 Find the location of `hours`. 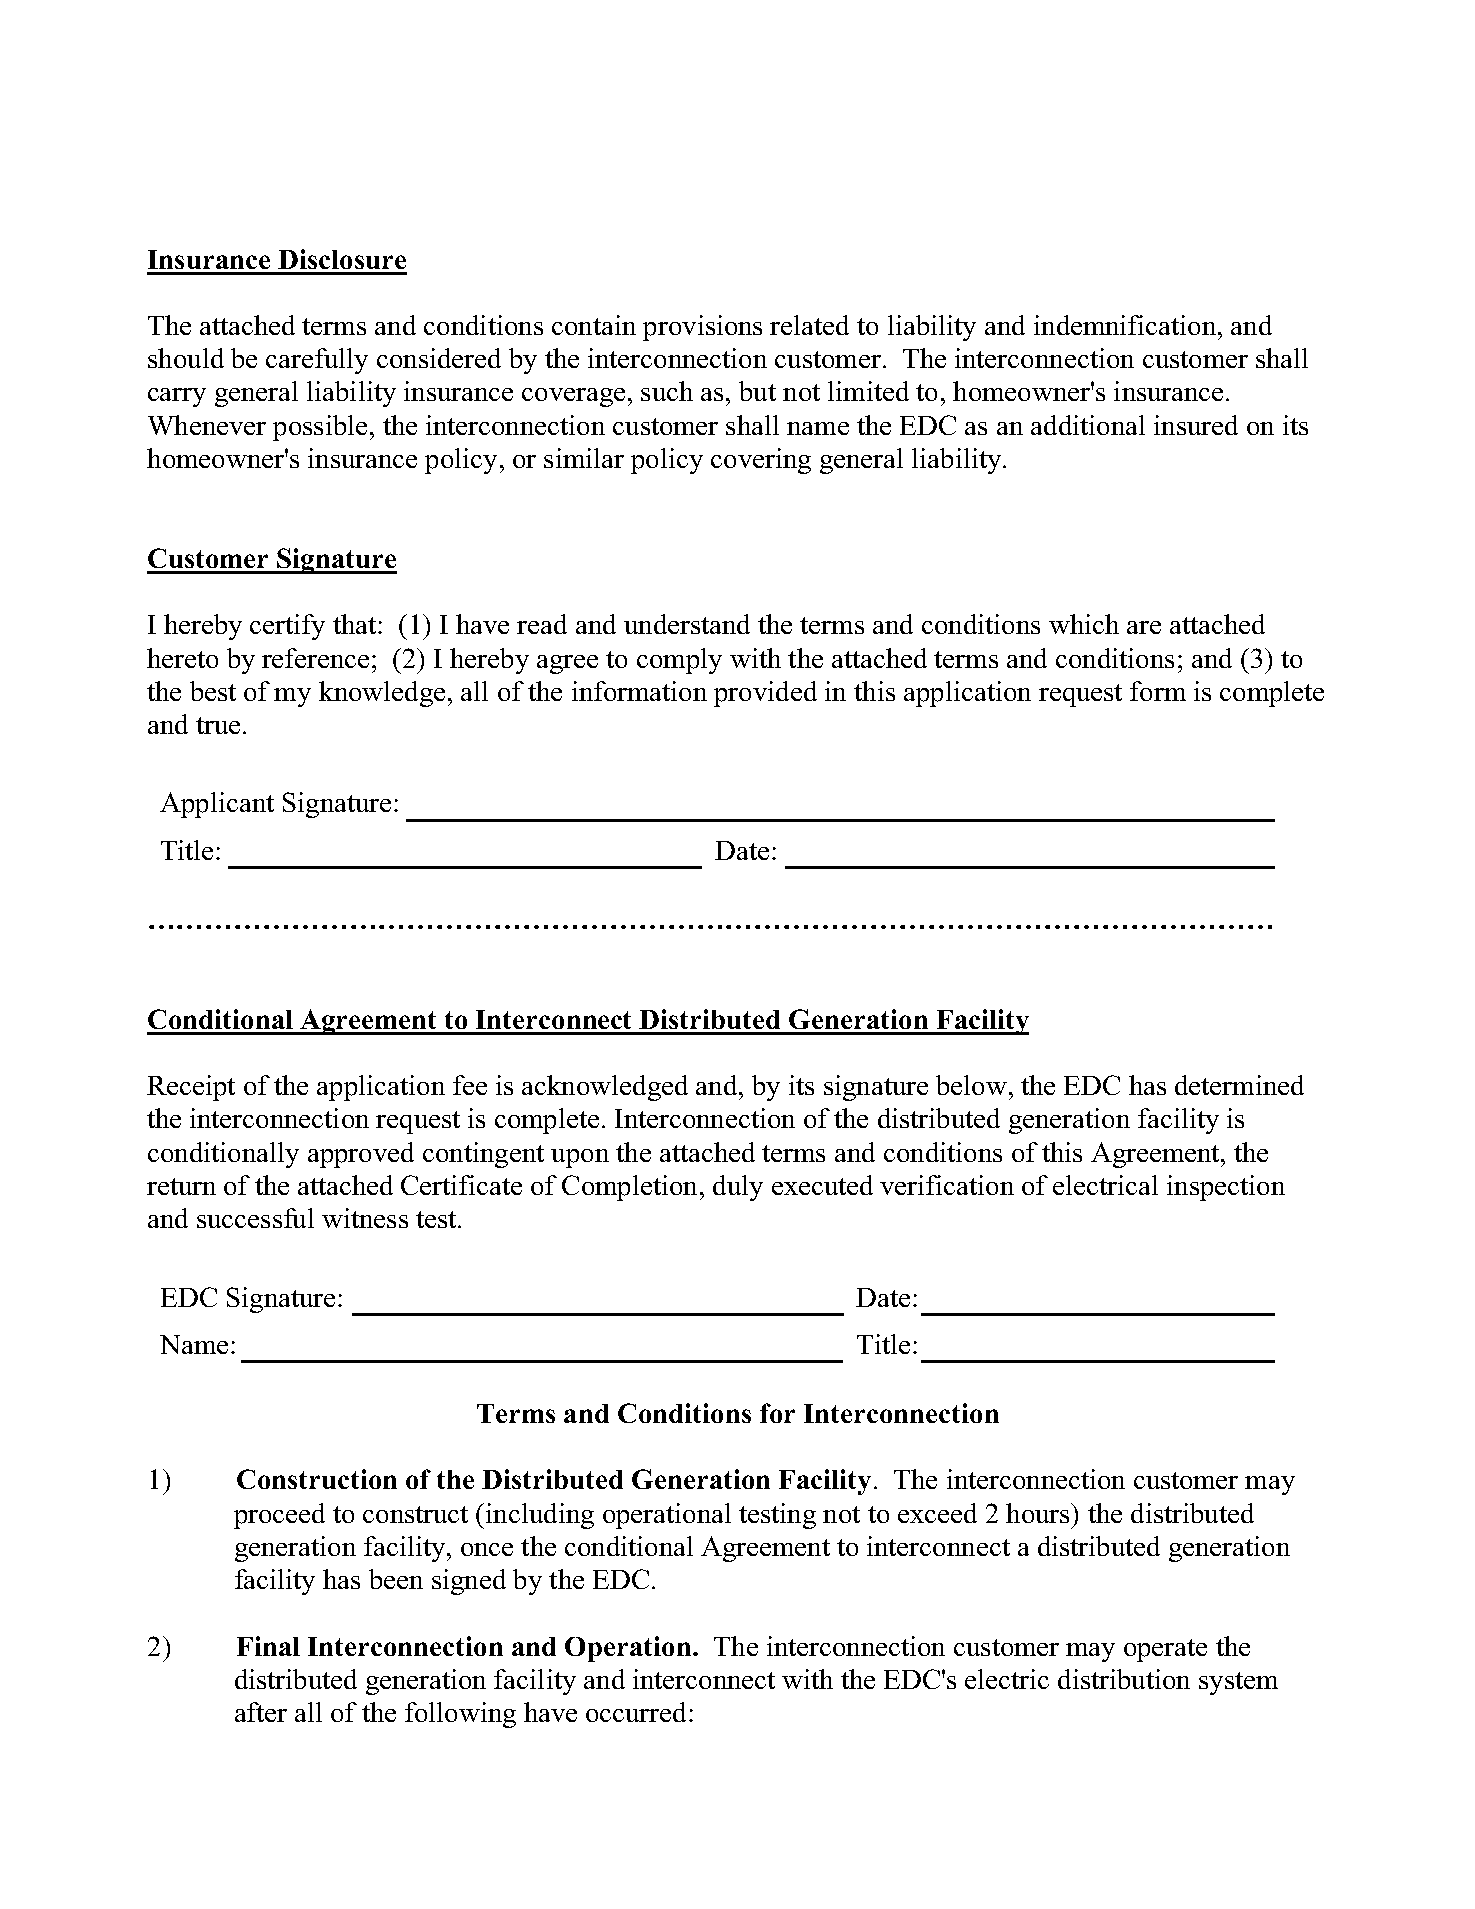

hours is located at coordinates (1039, 1513).
